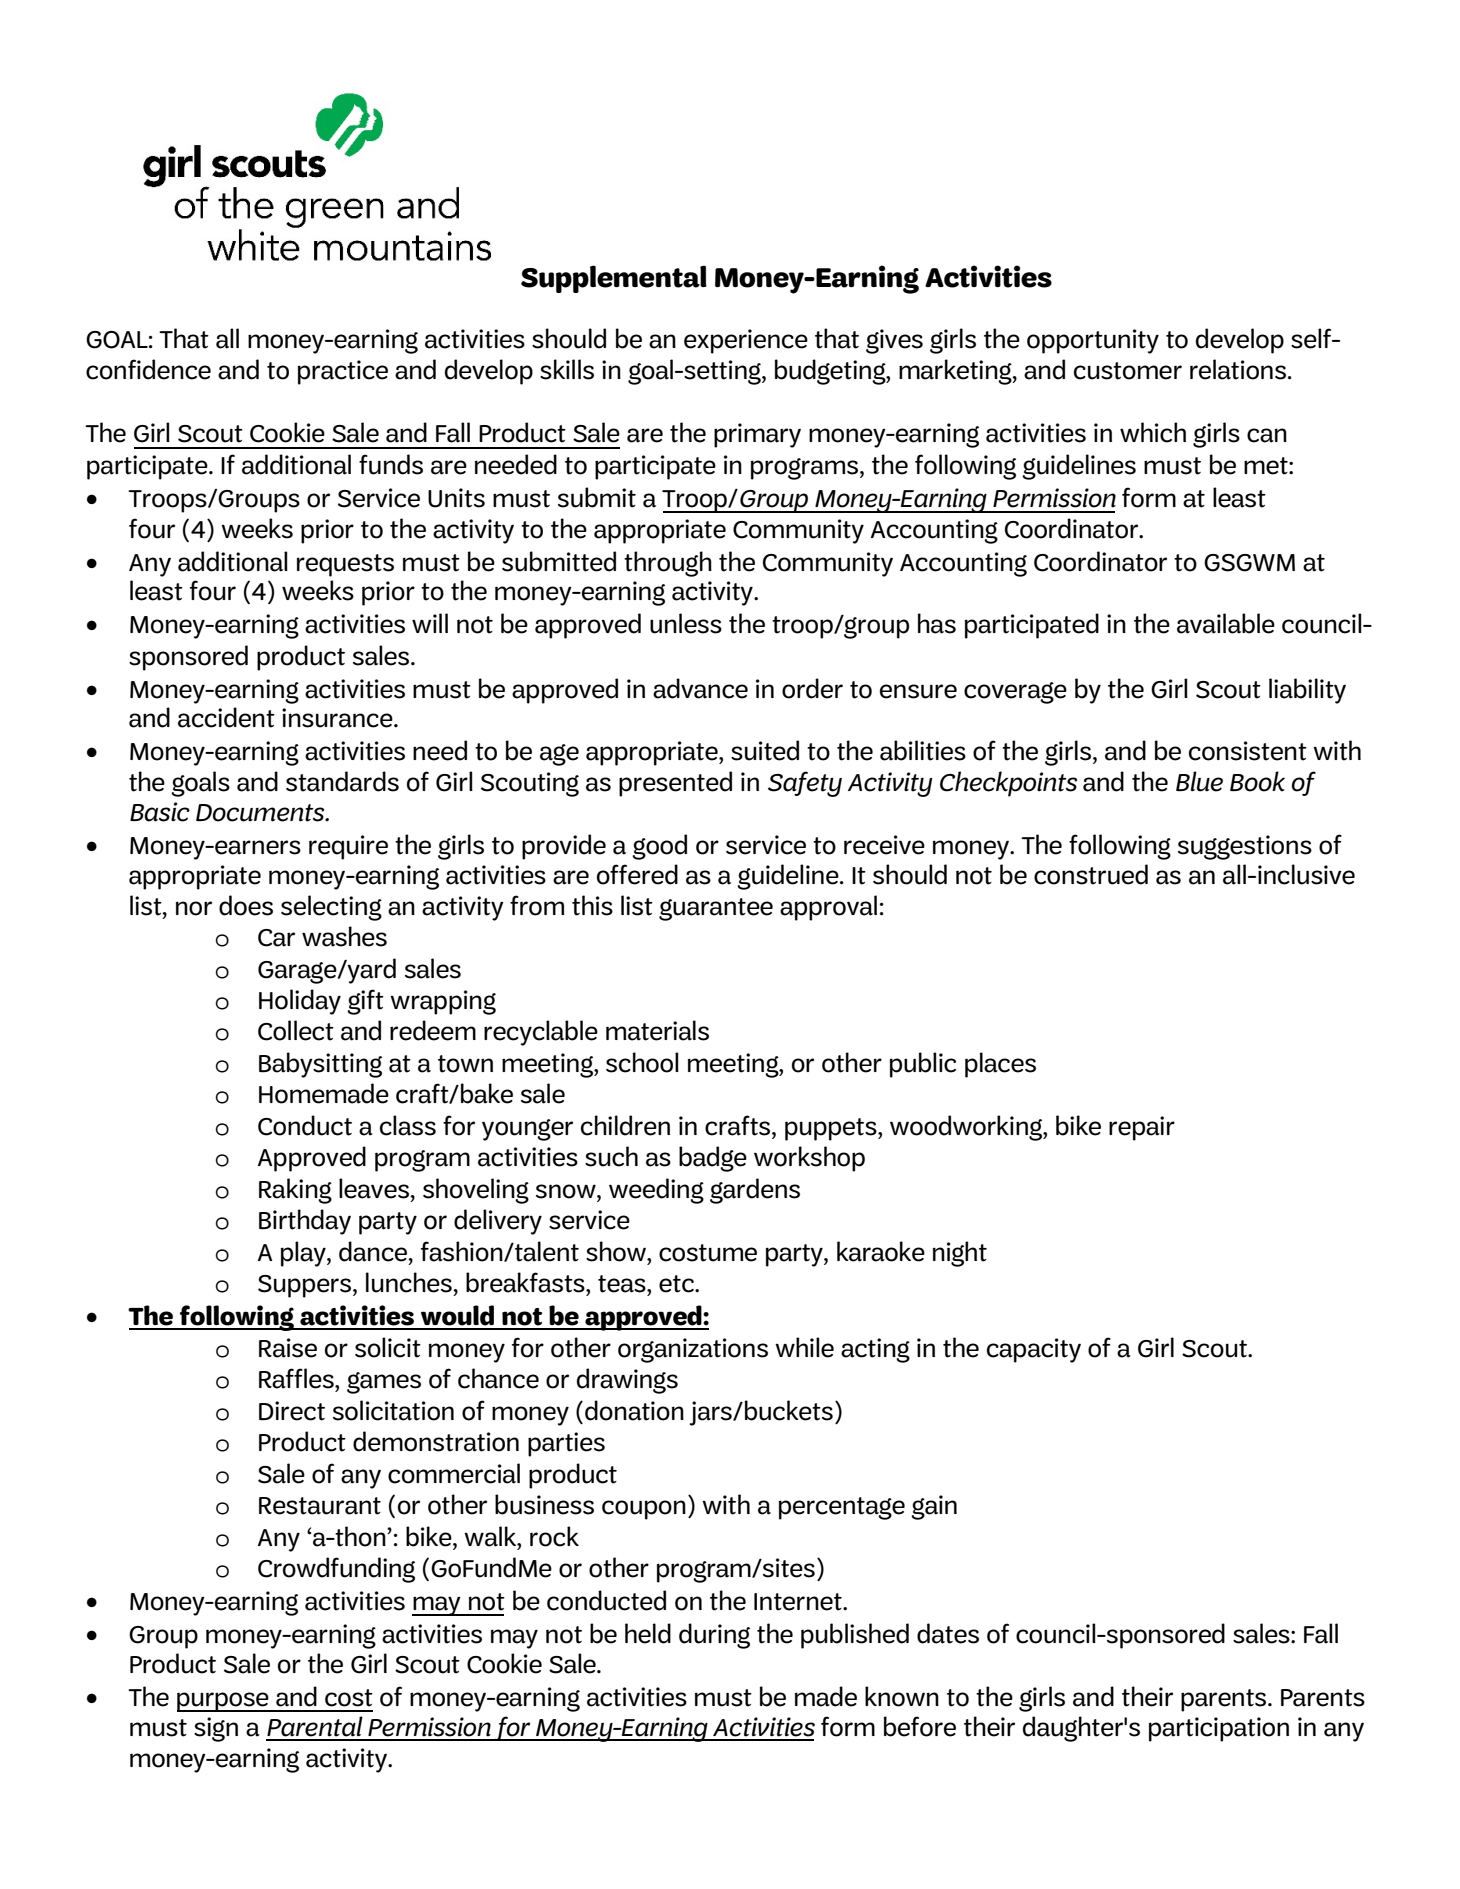 The image size is (1460, 1889). What do you see at coordinates (224, 1702) in the document?
I see `purpose` at bounding box center [224, 1702].
